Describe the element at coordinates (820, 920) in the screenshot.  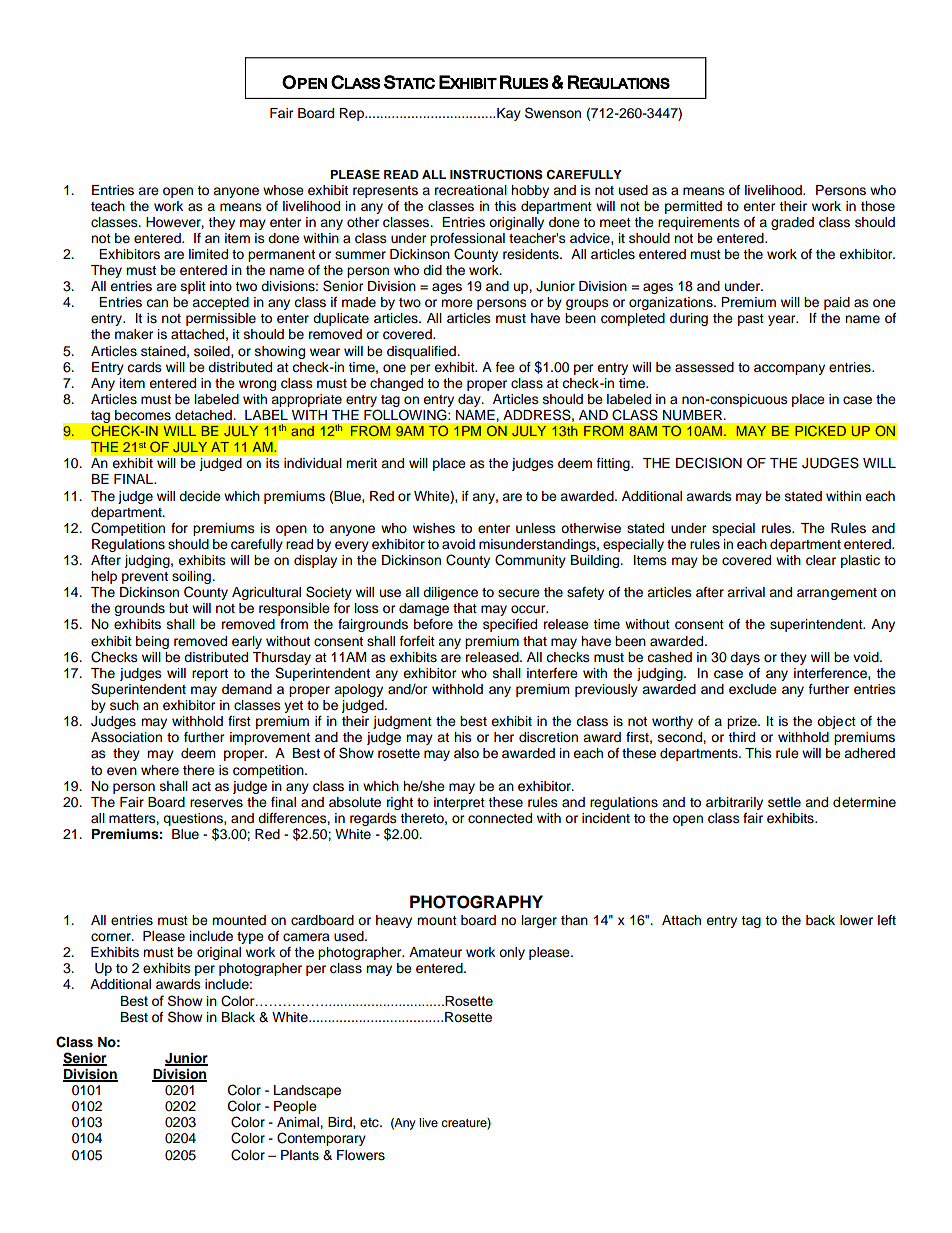
I see `back` at that location.
